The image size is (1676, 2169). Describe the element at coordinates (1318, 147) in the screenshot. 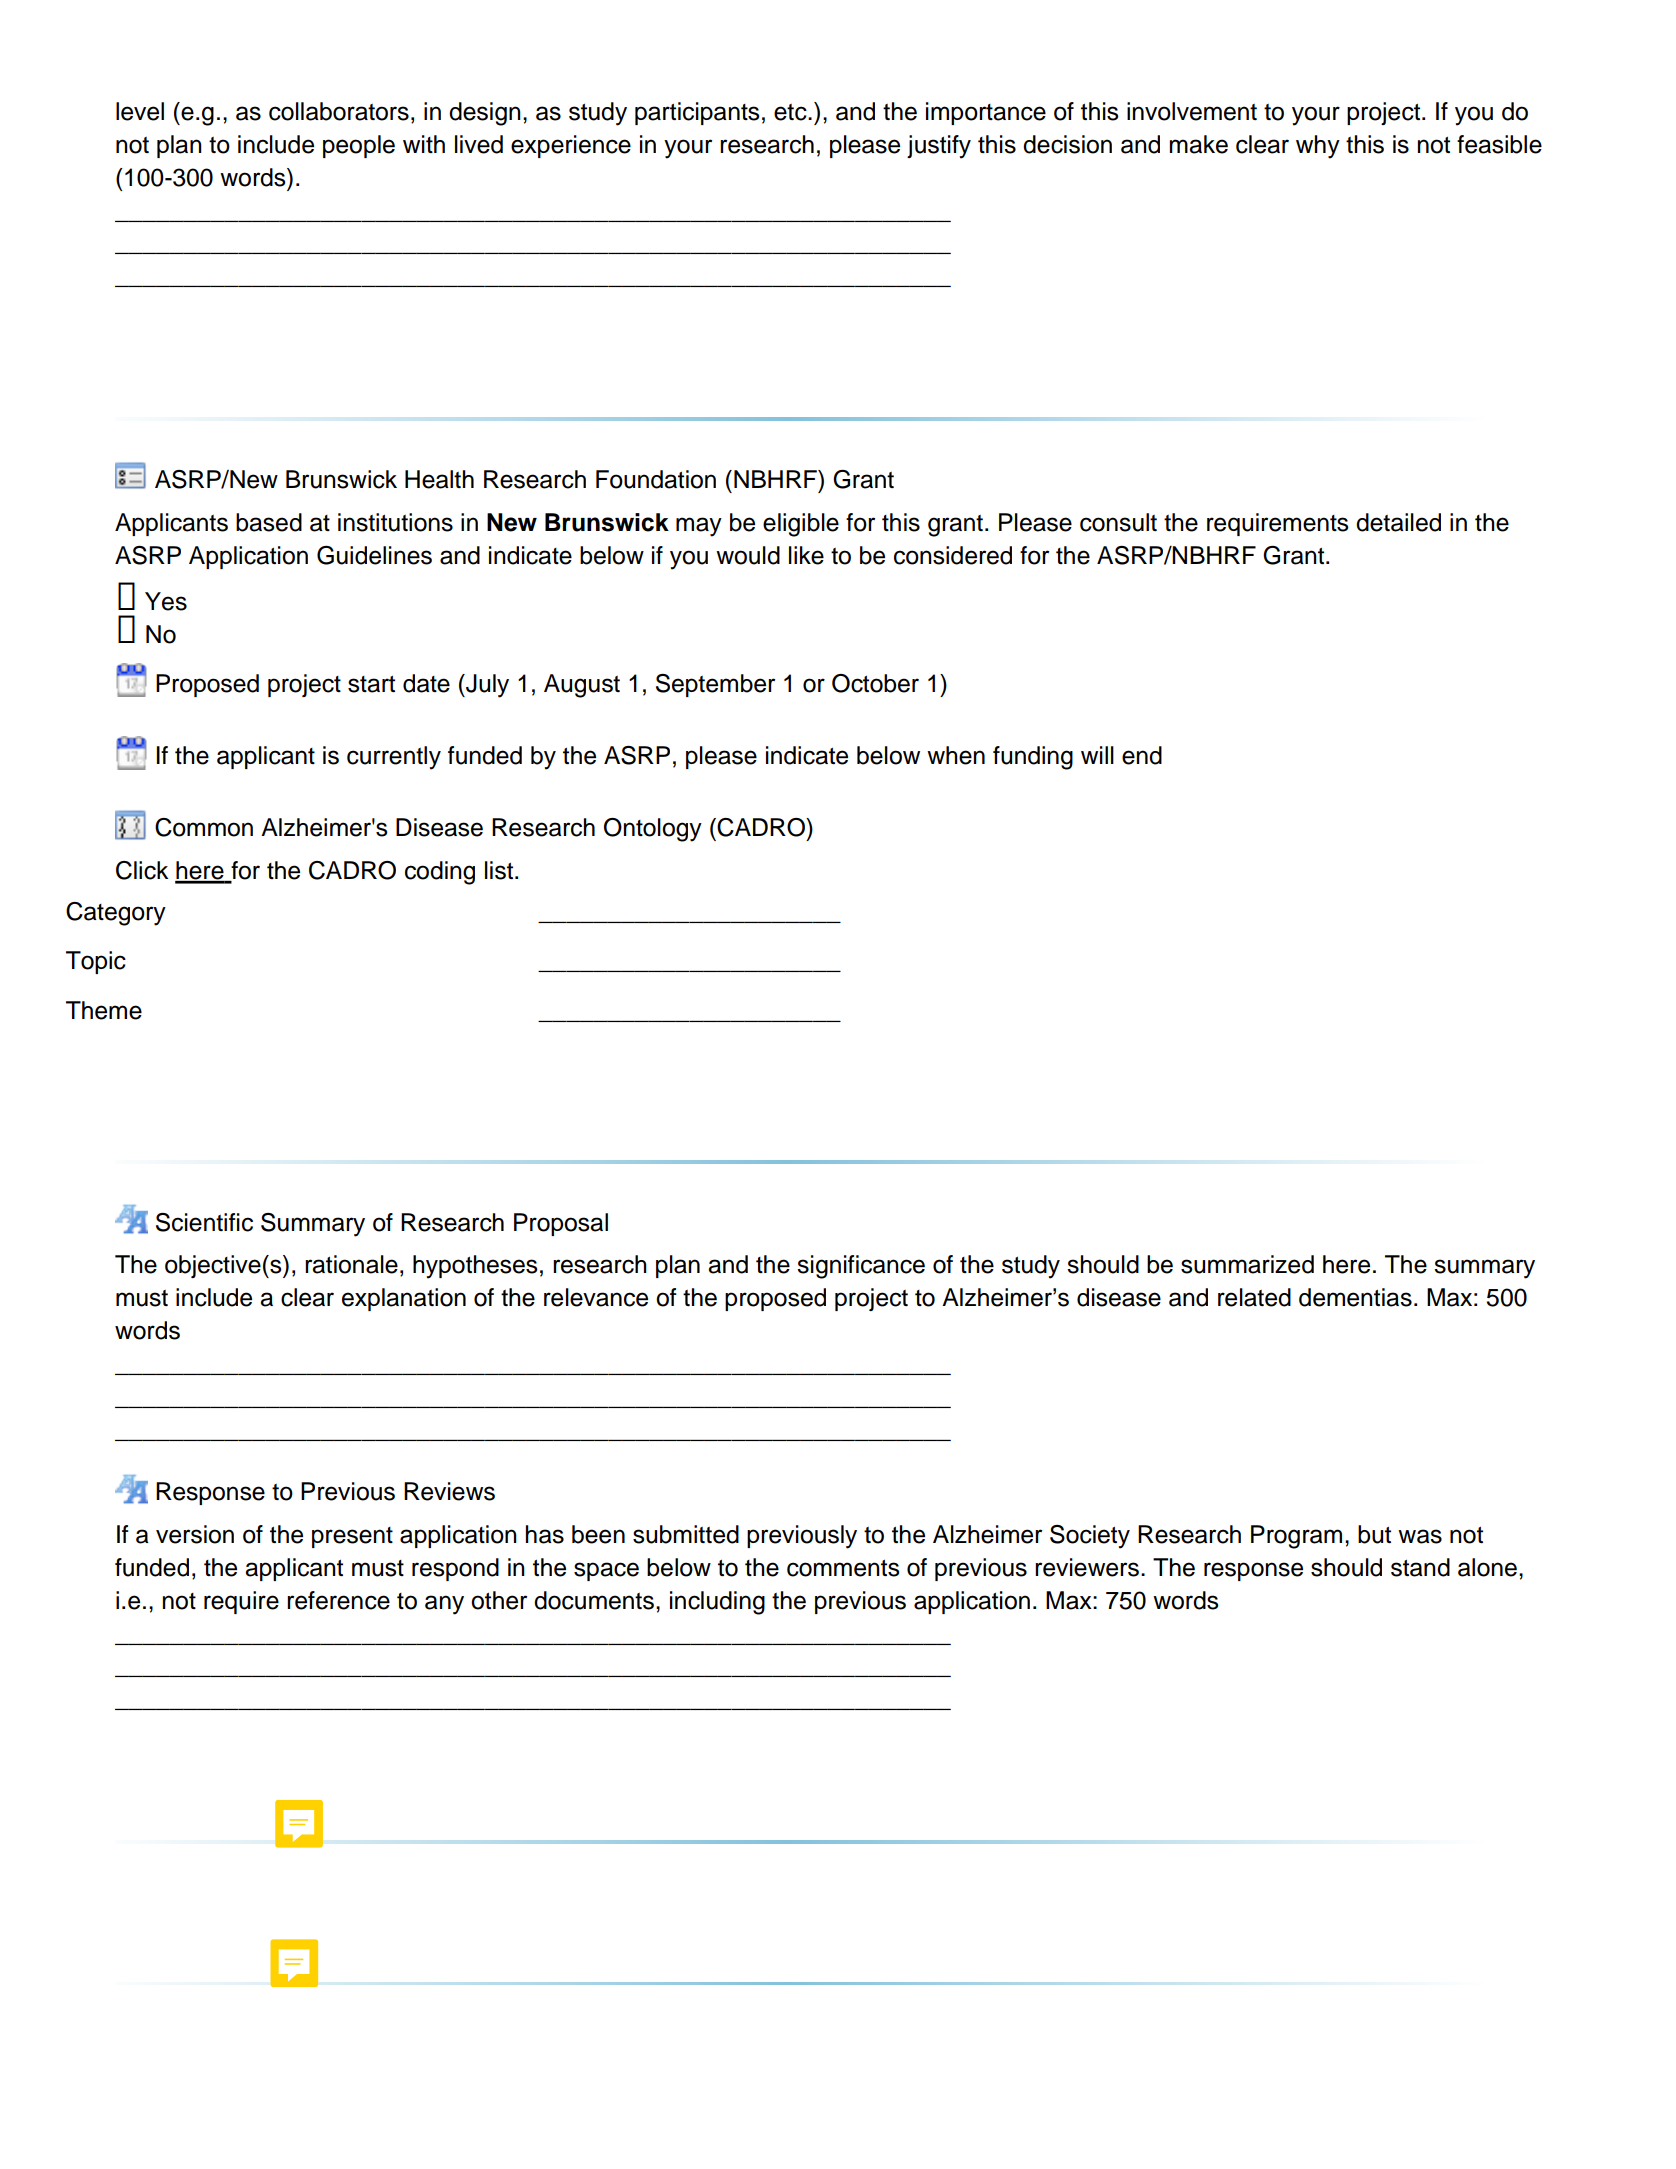

I see `why` at that location.
